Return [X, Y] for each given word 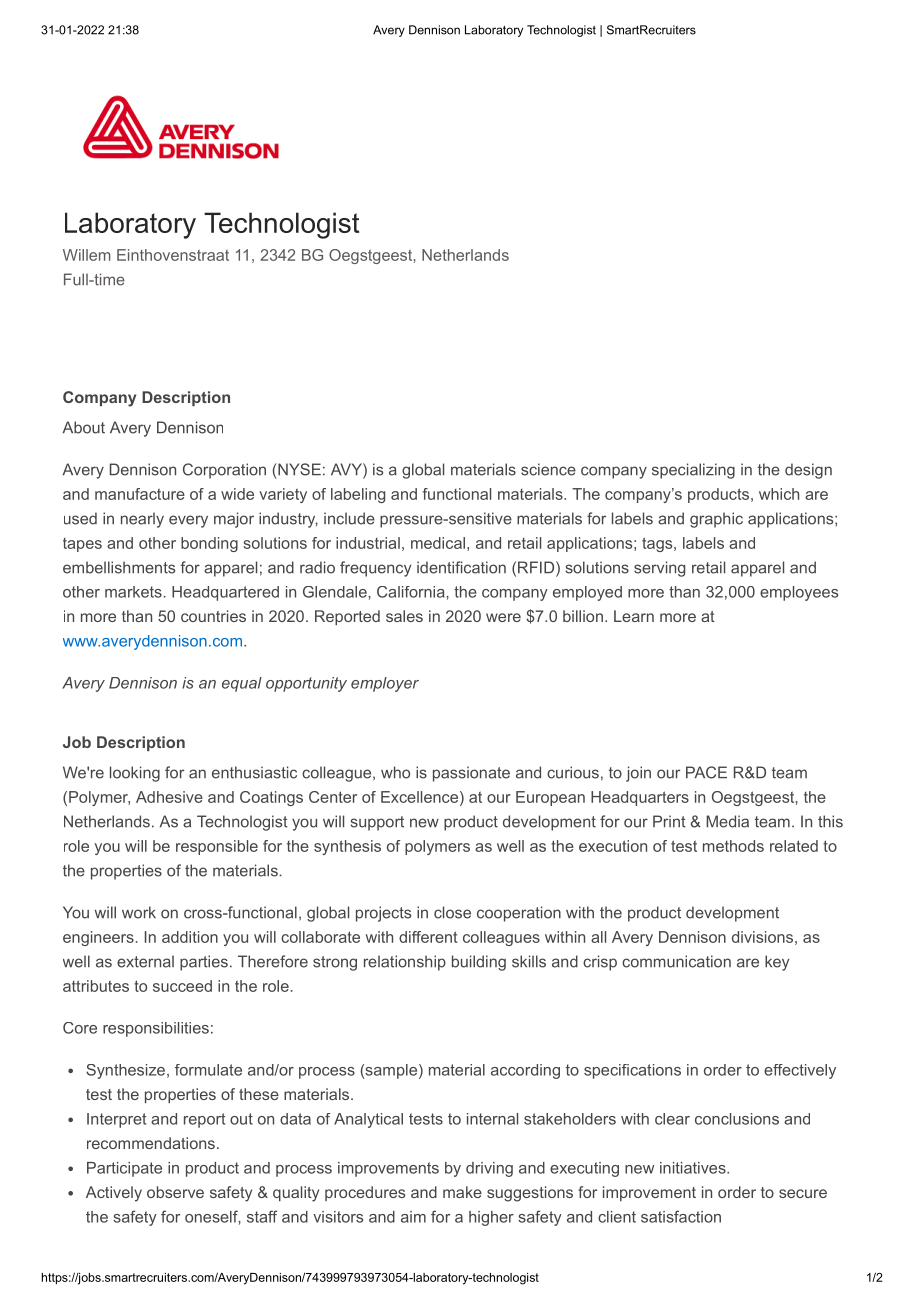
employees [799, 593]
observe [175, 1192]
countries [213, 616]
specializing [693, 471]
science [548, 469]
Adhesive [169, 797]
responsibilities [156, 1029]
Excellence [419, 797]
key [777, 963]
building [479, 963]
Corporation [224, 471]
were [503, 617]
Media [727, 821]
